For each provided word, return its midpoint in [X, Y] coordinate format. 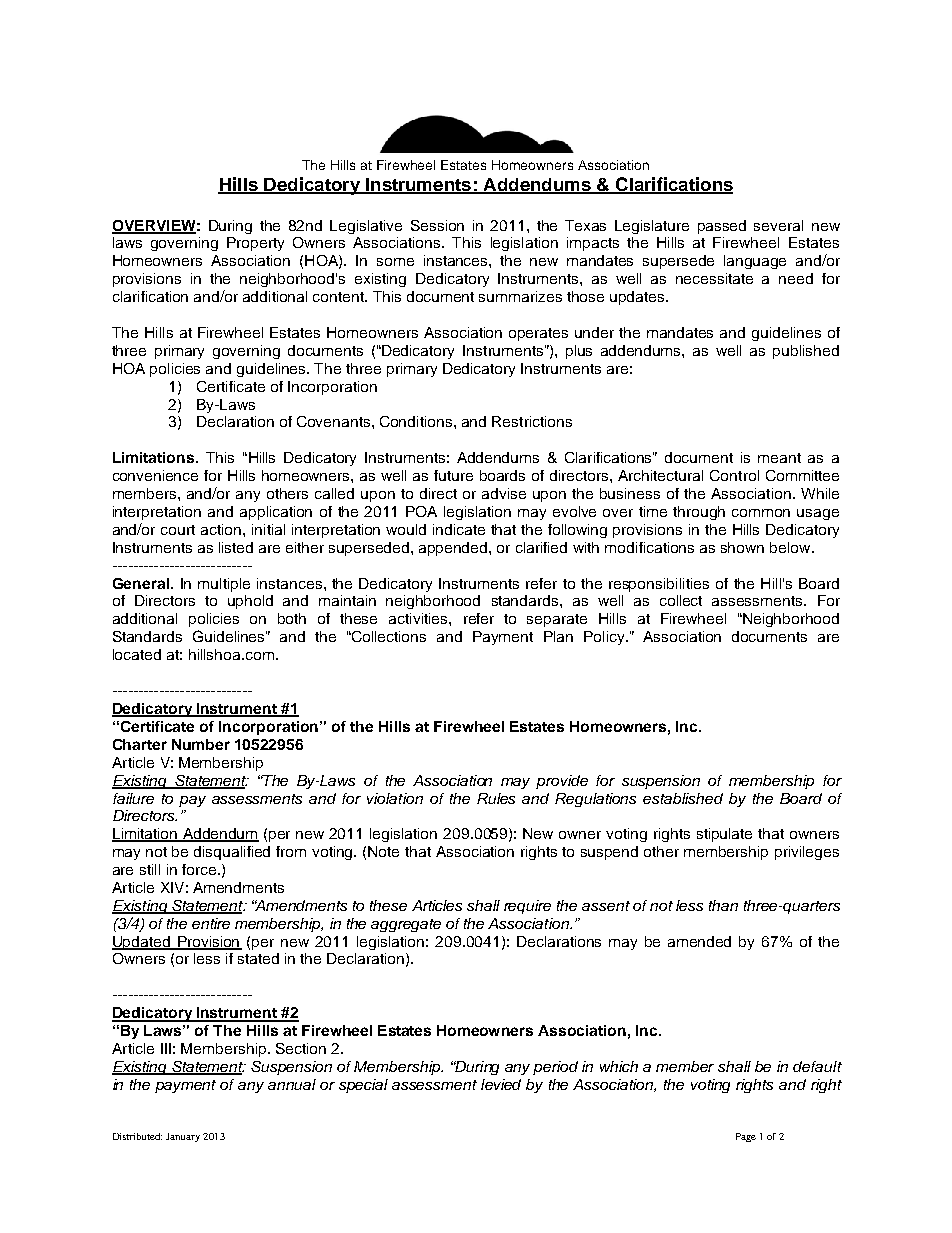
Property [255, 244]
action [221, 529]
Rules [496, 798]
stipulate [724, 835]
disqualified [232, 853]
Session [437, 225]
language [755, 262]
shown [742, 547]
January [183, 1137]
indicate [459, 529]
